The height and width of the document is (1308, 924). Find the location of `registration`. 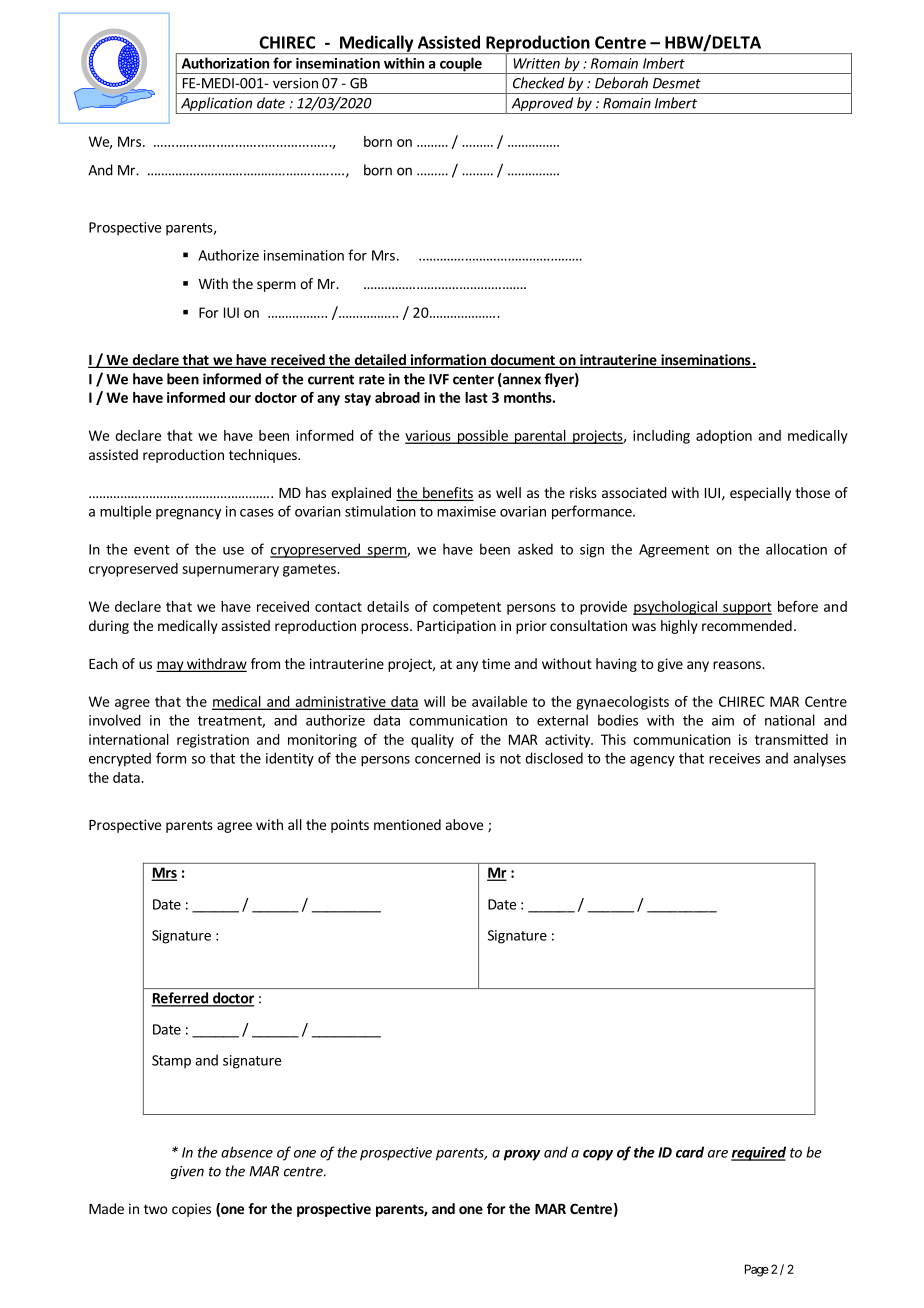

registration is located at coordinates (213, 741).
